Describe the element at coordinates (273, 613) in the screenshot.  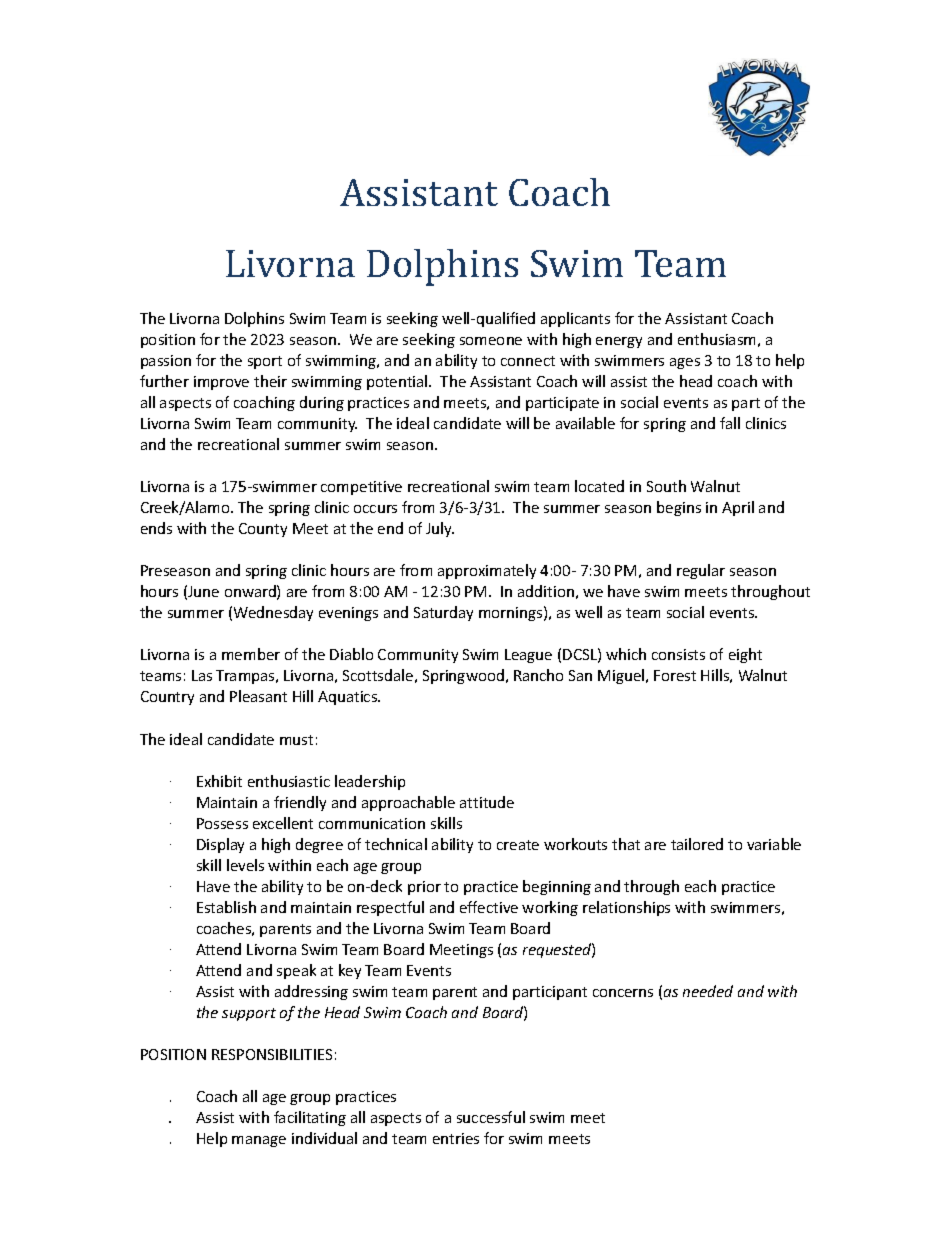
I see `Wednesday` at that location.
